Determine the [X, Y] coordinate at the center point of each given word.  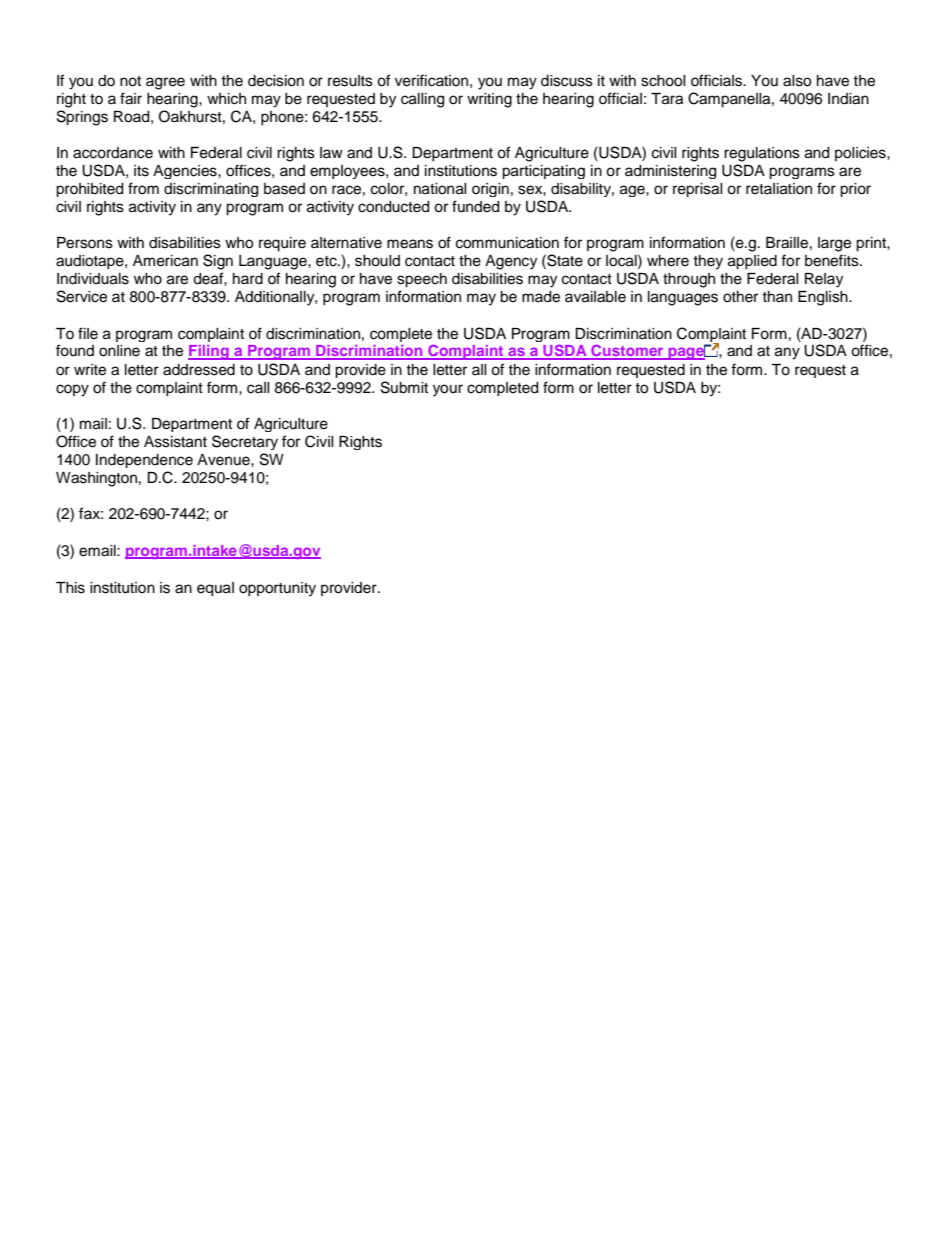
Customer [627, 352]
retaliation [779, 189]
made [541, 297]
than [777, 296]
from [143, 188]
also [797, 81]
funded [475, 206]
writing [489, 100]
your [448, 390]
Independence [144, 461]
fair [131, 98]
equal [215, 589]
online [119, 351]
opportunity [277, 589]
